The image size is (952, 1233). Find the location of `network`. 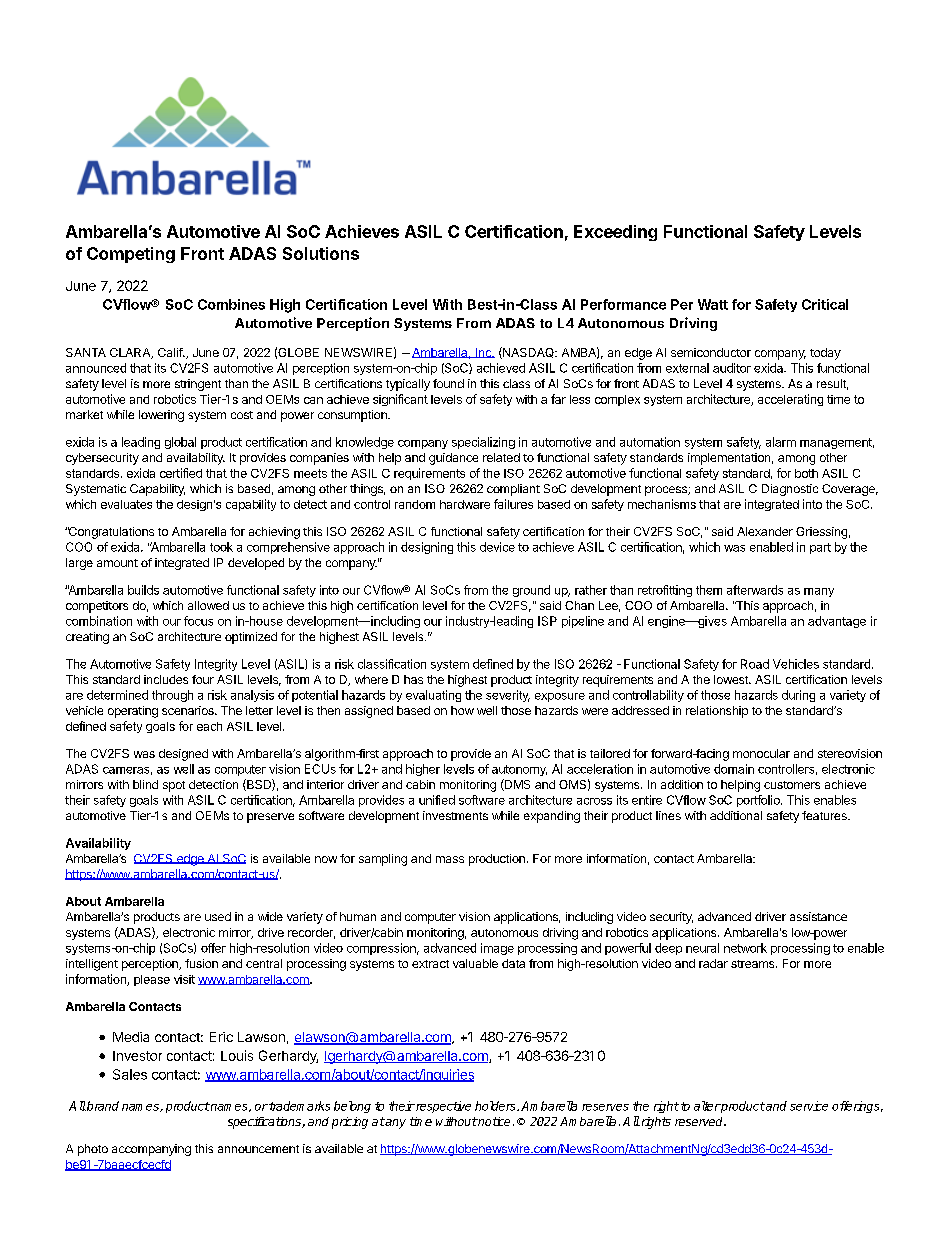

network is located at coordinates (745, 948).
